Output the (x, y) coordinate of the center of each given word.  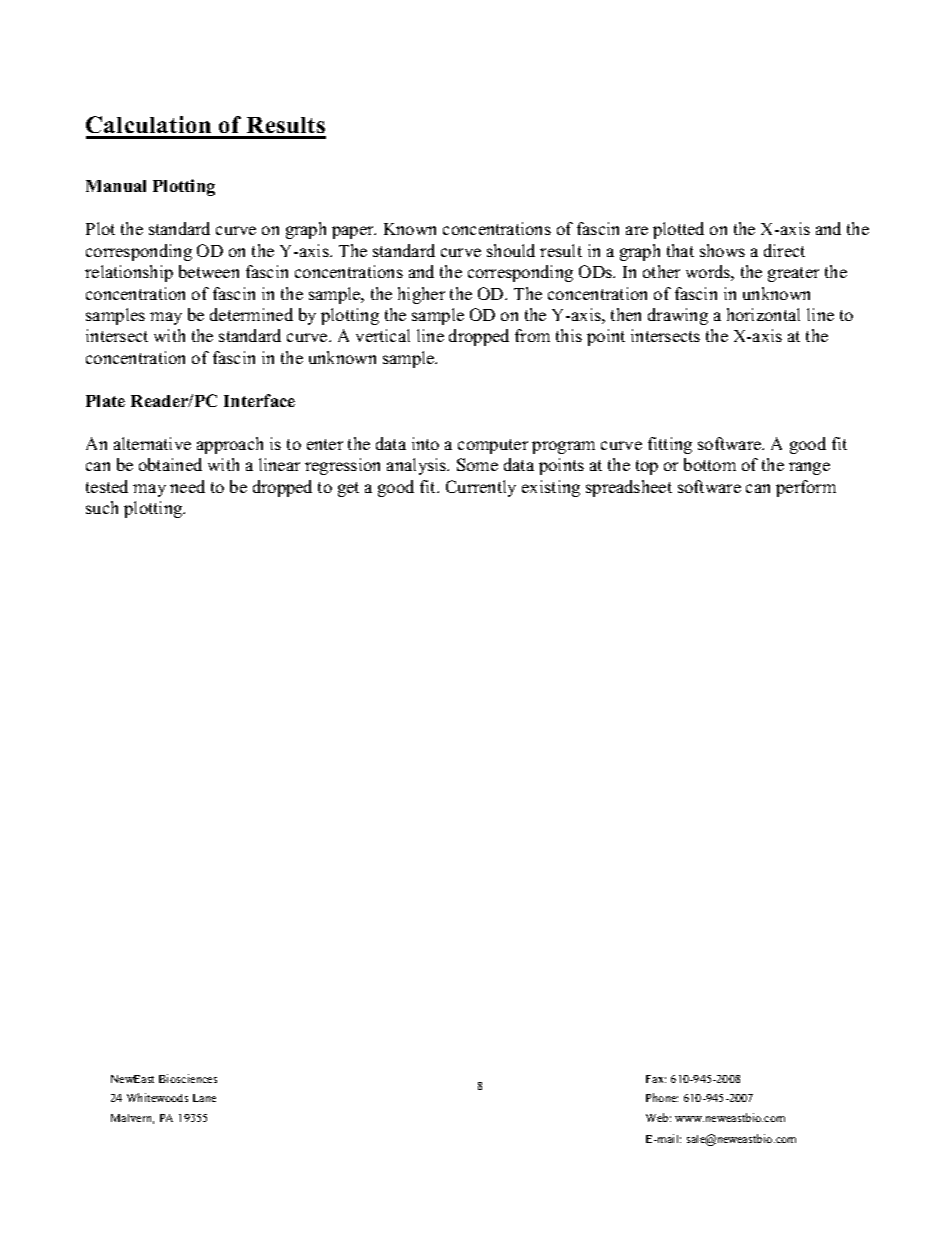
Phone (662, 1097)
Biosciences (188, 1078)
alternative (152, 443)
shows (722, 250)
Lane (204, 1098)
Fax (656, 1079)
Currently (481, 488)
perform (806, 488)
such (102, 507)
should (511, 250)
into (425, 443)
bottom (710, 464)
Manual (116, 186)
